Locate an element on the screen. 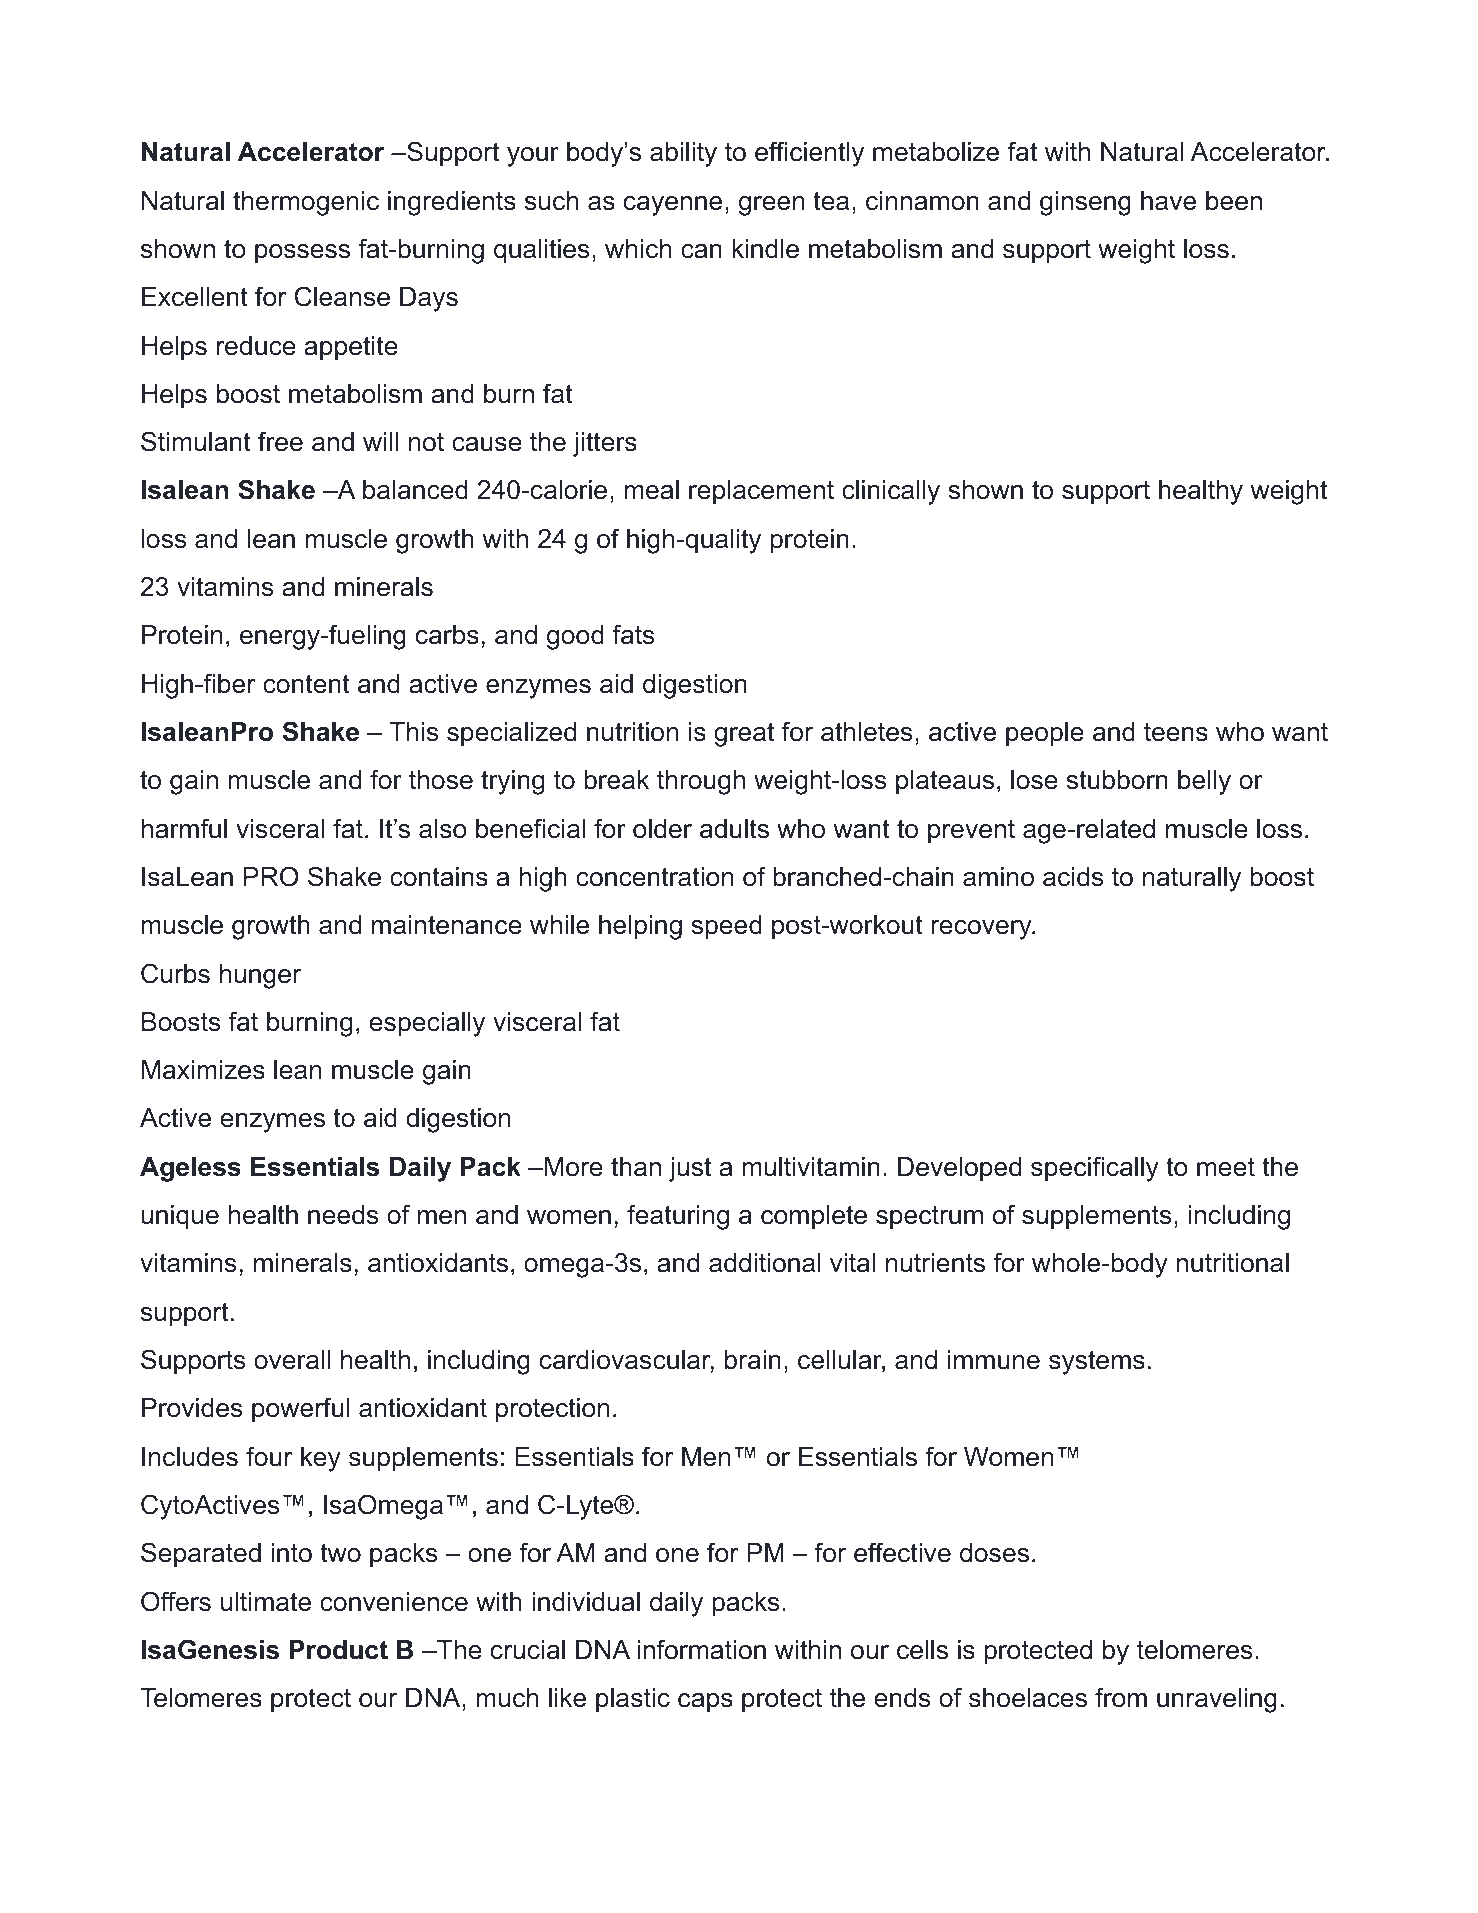 The image size is (1478, 1913). great is located at coordinates (744, 734).
